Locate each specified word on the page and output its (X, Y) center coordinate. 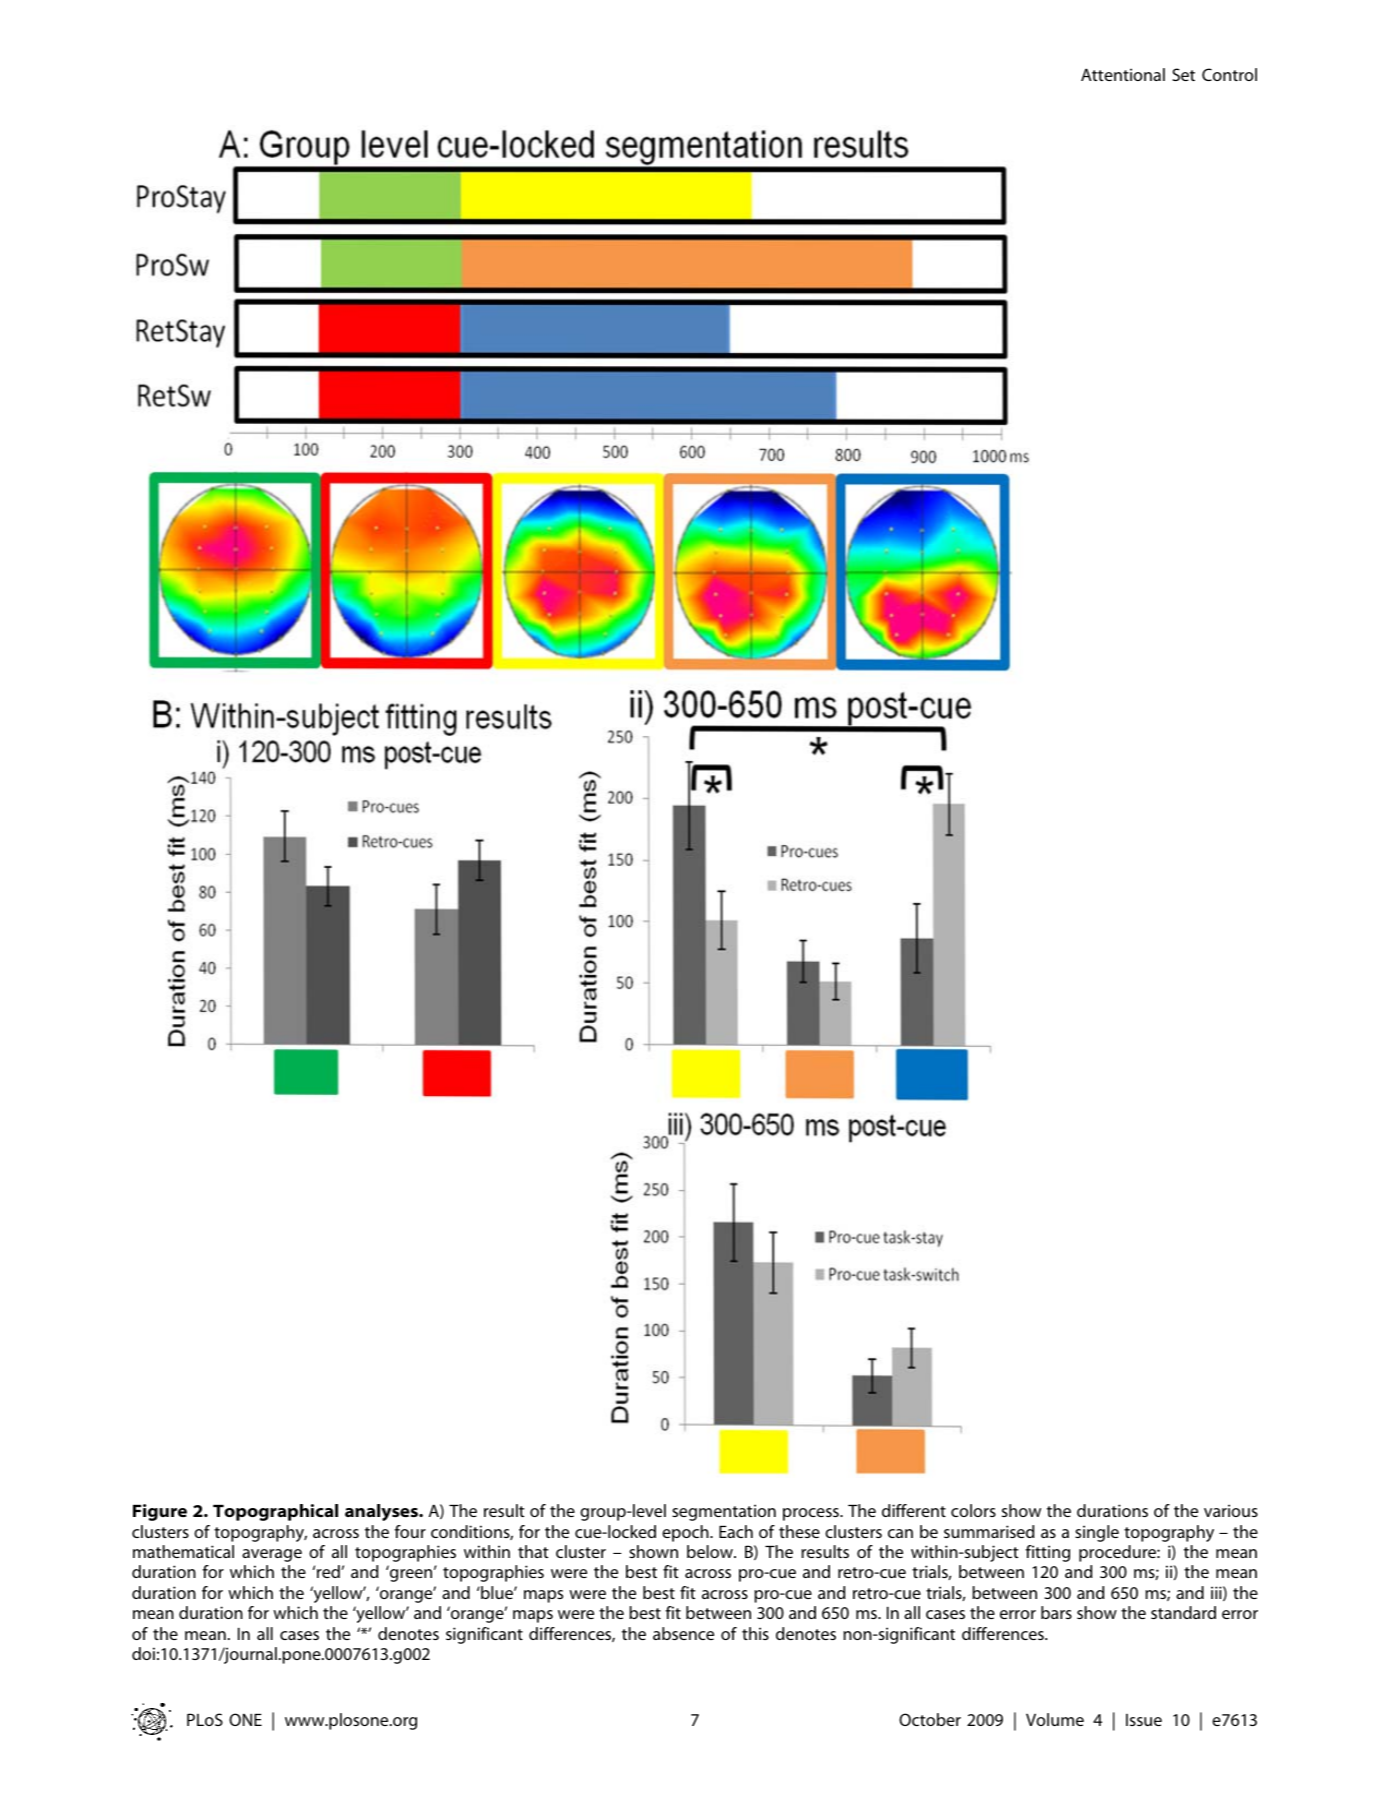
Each (736, 1531)
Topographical (275, 1512)
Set (1183, 74)
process (812, 1514)
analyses (382, 1512)
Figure (160, 1512)
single (1097, 1533)
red (329, 1571)
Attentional (1123, 74)
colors (973, 1510)
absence (683, 1633)
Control (1229, 74)
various (1231, 1510)
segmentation (724, 1512)
